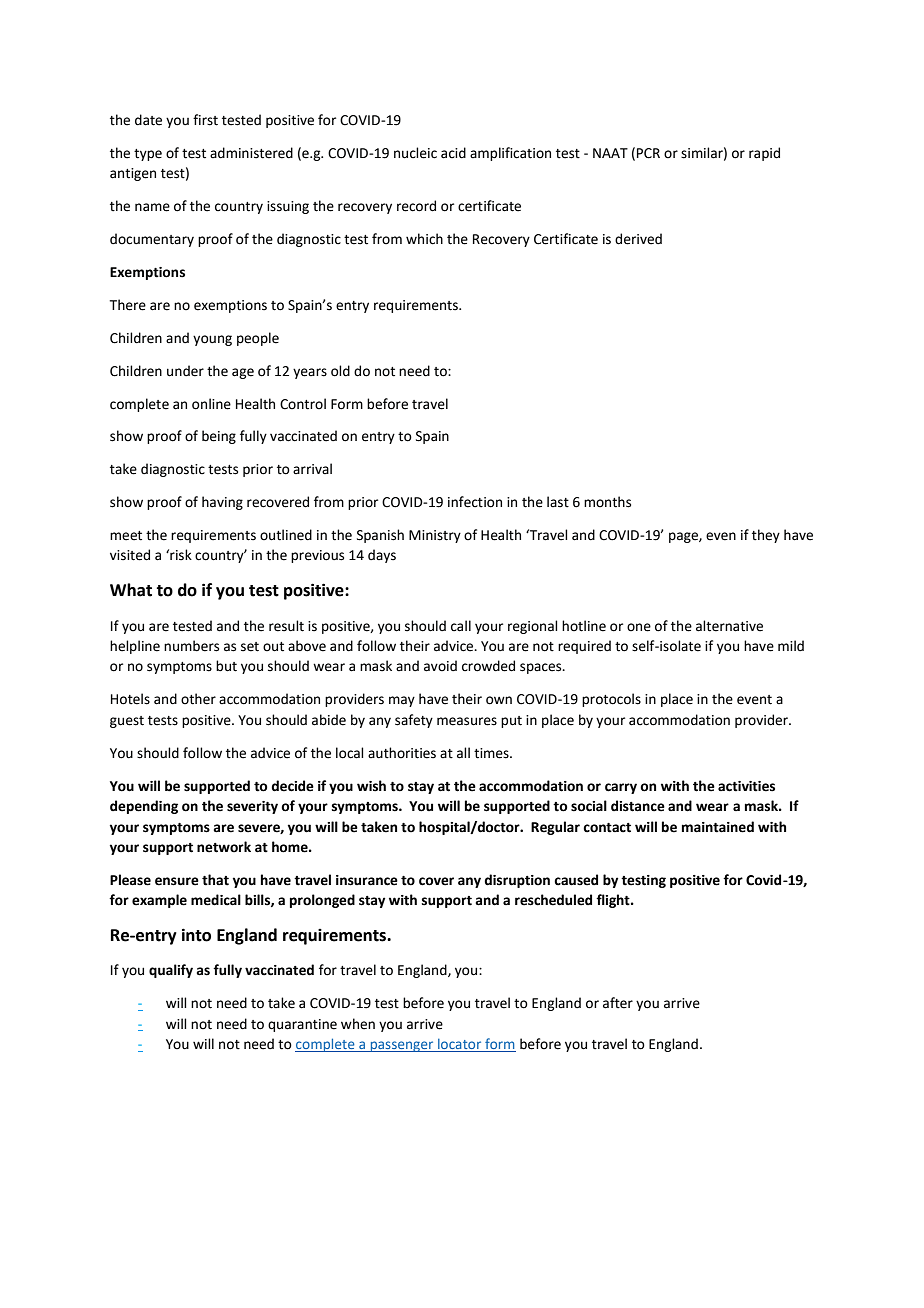 The image size is (924, 1308). What do you see at coordinates (461, 626) in the screenshot?
I see `call` at bounding box center [461, 626].
